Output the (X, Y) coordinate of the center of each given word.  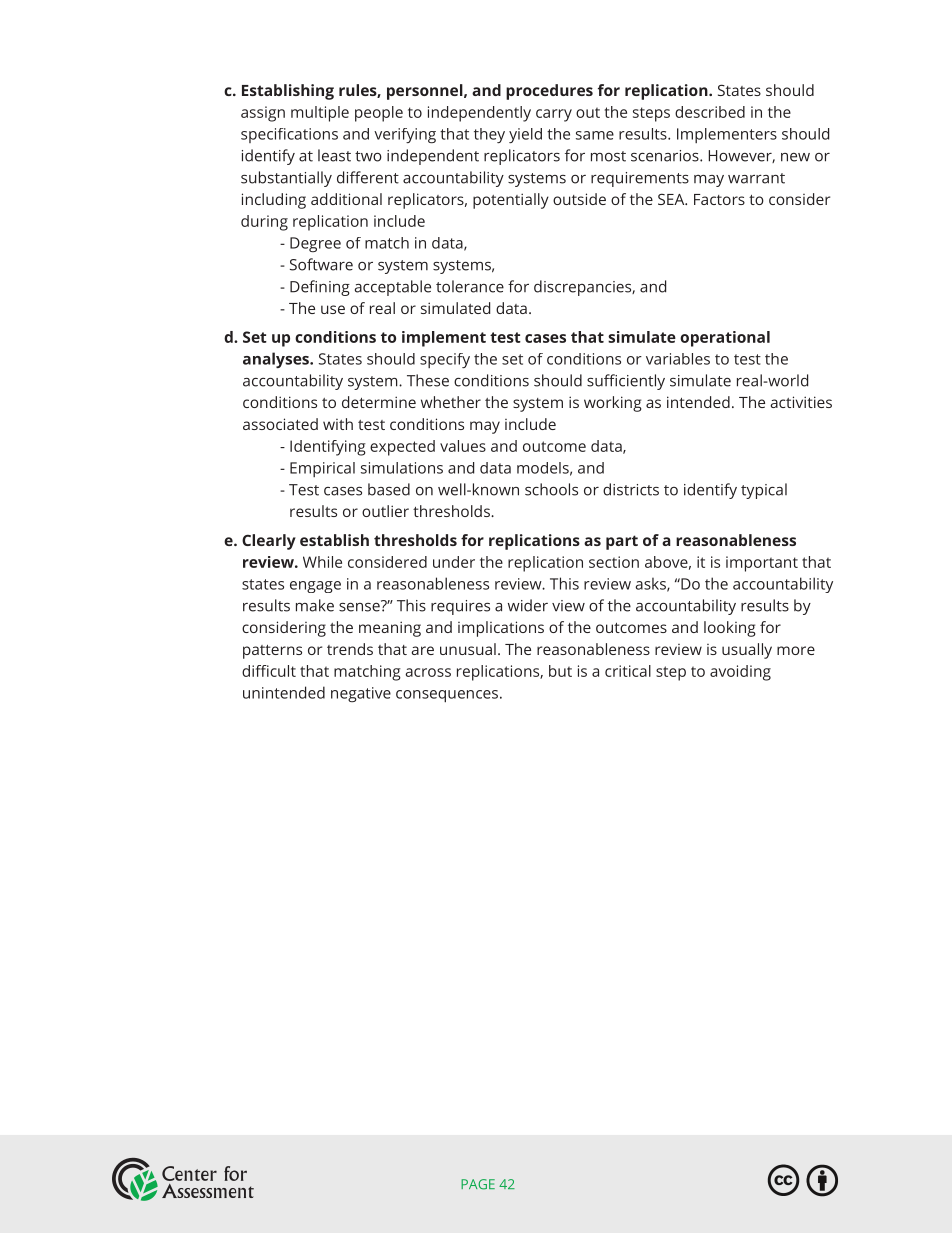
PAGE (478, 1184)
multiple (320, 114)
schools (551, 489)
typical (764, 491)
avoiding (740, 673)
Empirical (322, 469)
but (560, 671)
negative (361, 694)
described (710, 112)
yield (525, 135)
